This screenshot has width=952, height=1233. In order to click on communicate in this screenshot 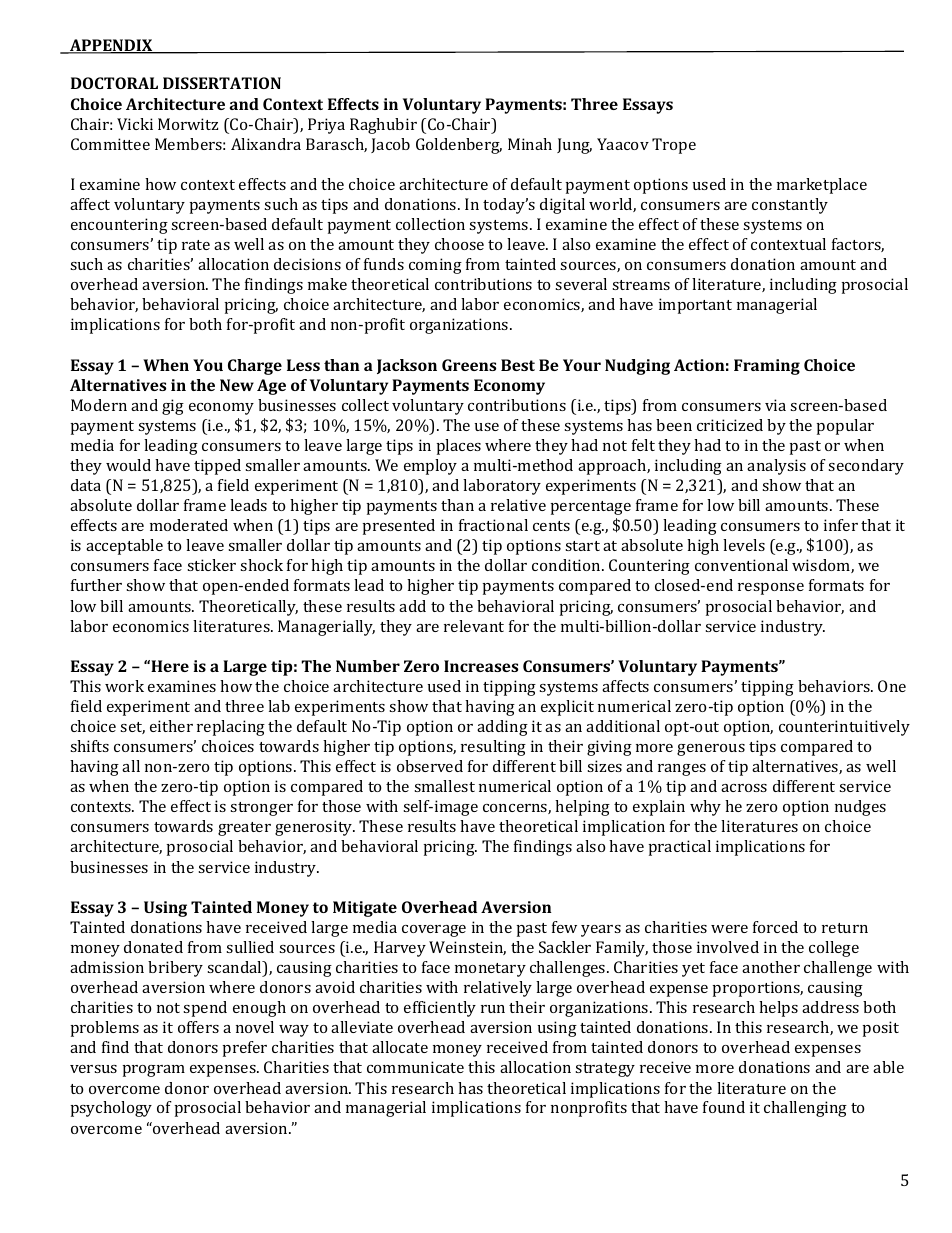, I will do `click(415, 1067)`.
